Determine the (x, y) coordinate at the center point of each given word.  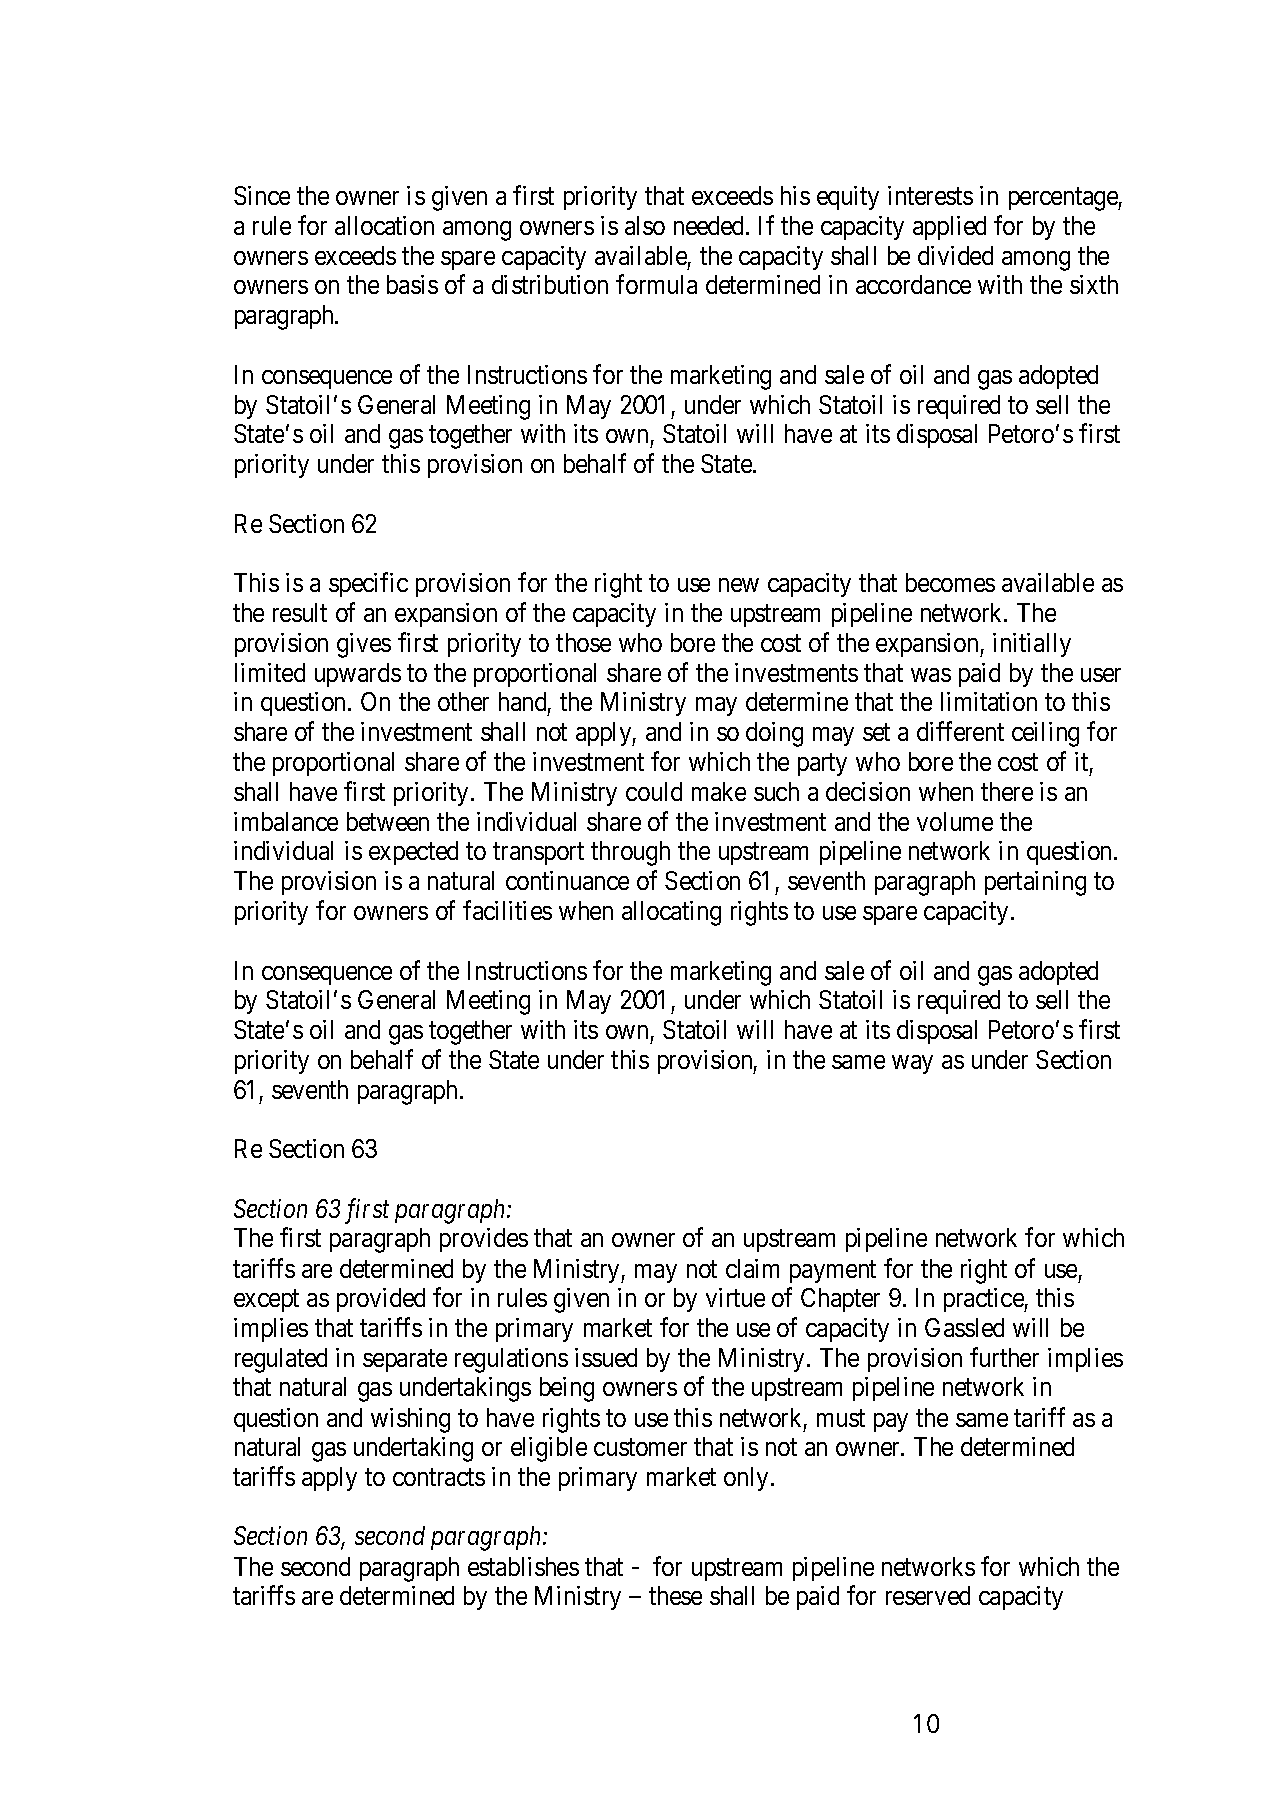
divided (955, 255)
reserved (928, 1595)
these (675, 1595)
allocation (384, 225)
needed (710, 225)
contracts (439, 1477)
